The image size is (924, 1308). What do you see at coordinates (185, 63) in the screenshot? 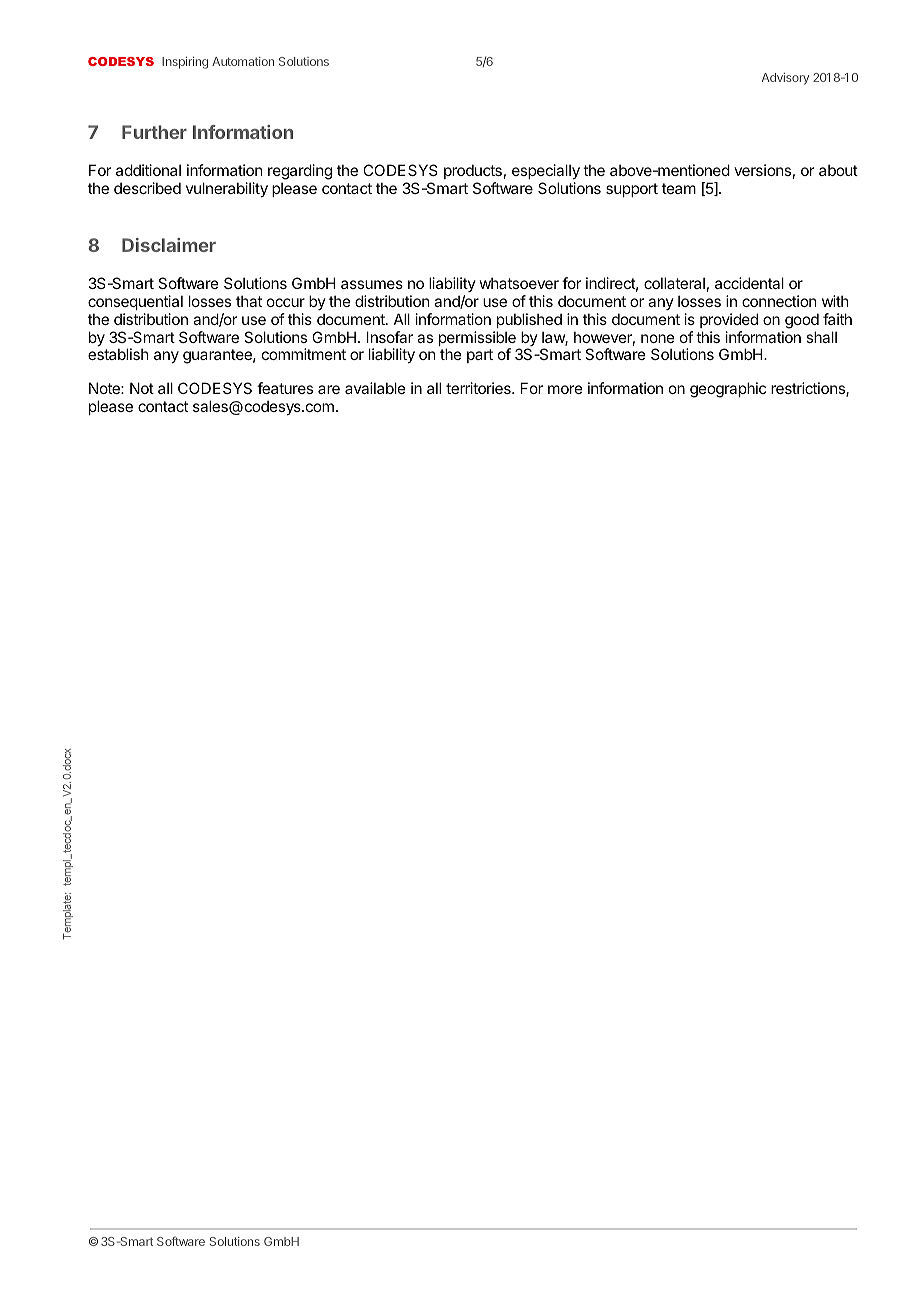
I see `Inspiring` at bounding box center [185, 63].
